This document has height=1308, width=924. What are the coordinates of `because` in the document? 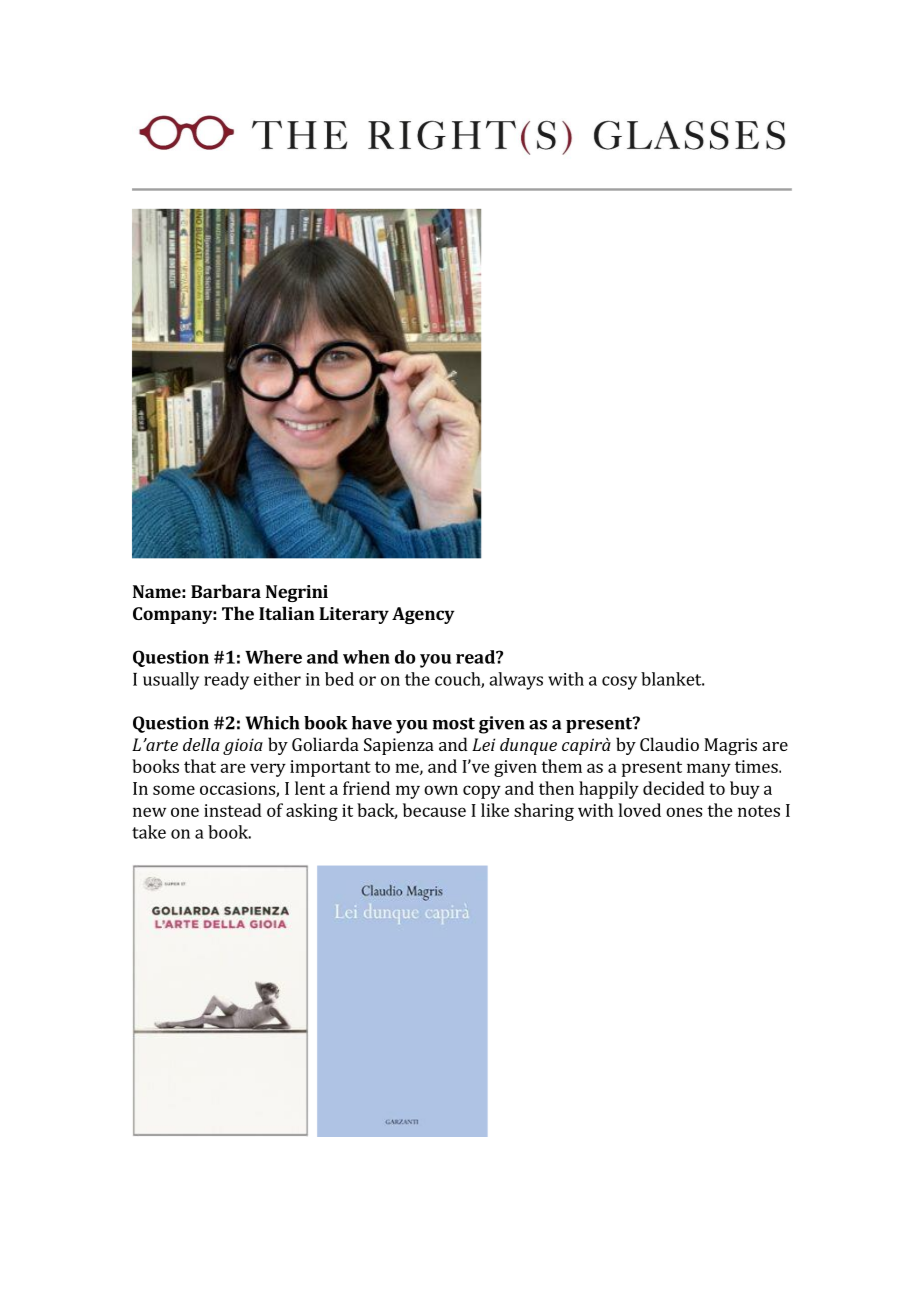 It's located at (434, 810).
